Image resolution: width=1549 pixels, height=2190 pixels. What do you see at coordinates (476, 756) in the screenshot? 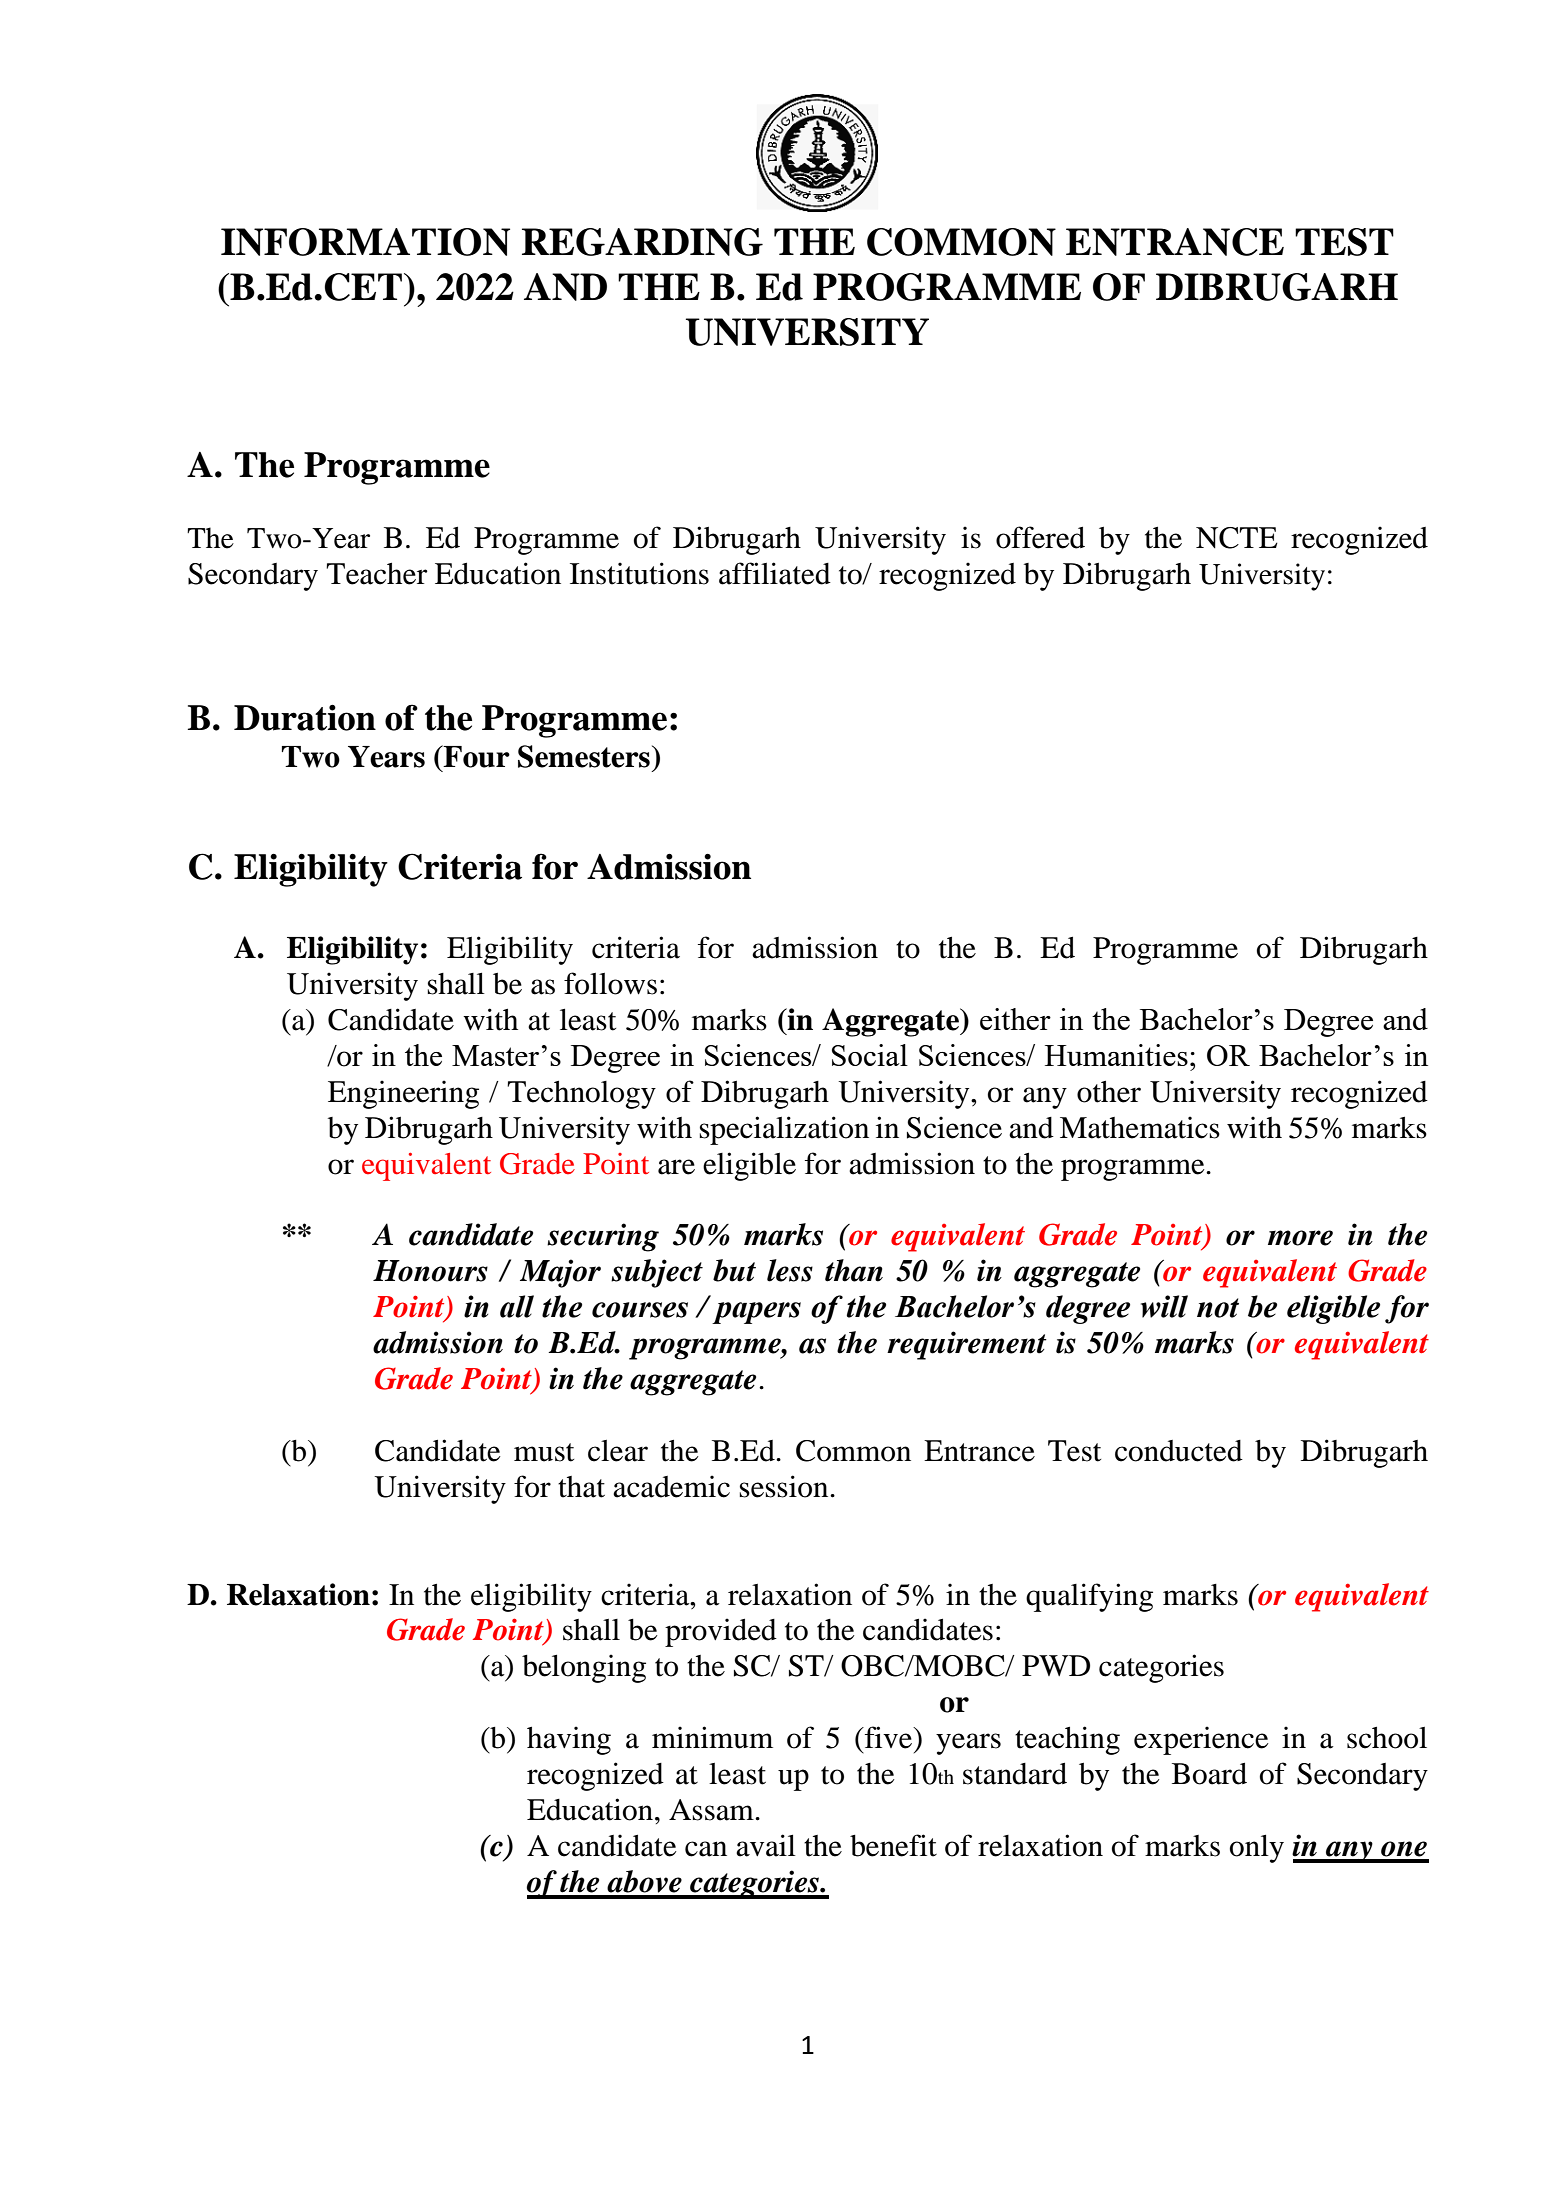
I see `Four` at bounding box center [476, 756].
